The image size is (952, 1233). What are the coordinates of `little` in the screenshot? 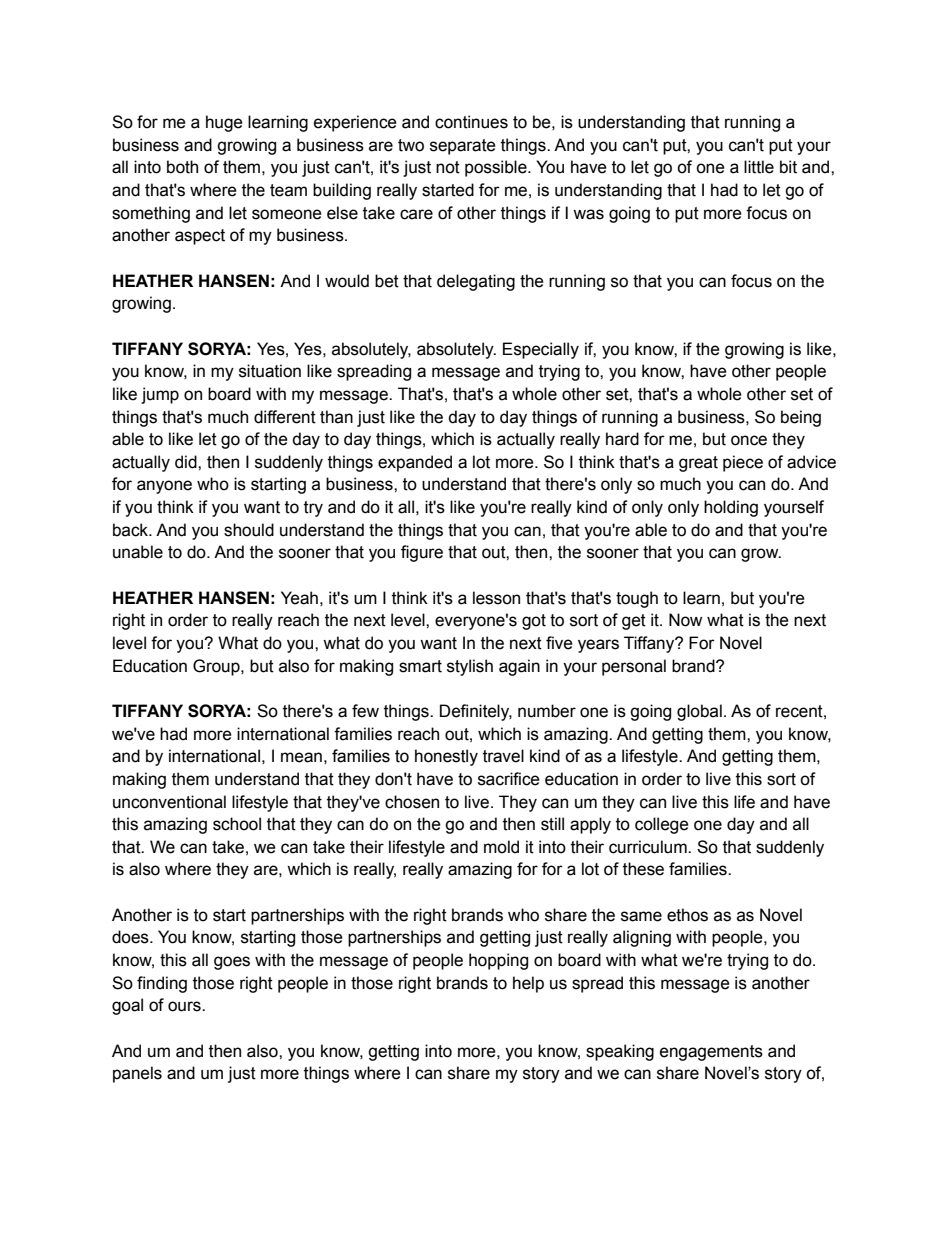 It's located at (759, 167).
